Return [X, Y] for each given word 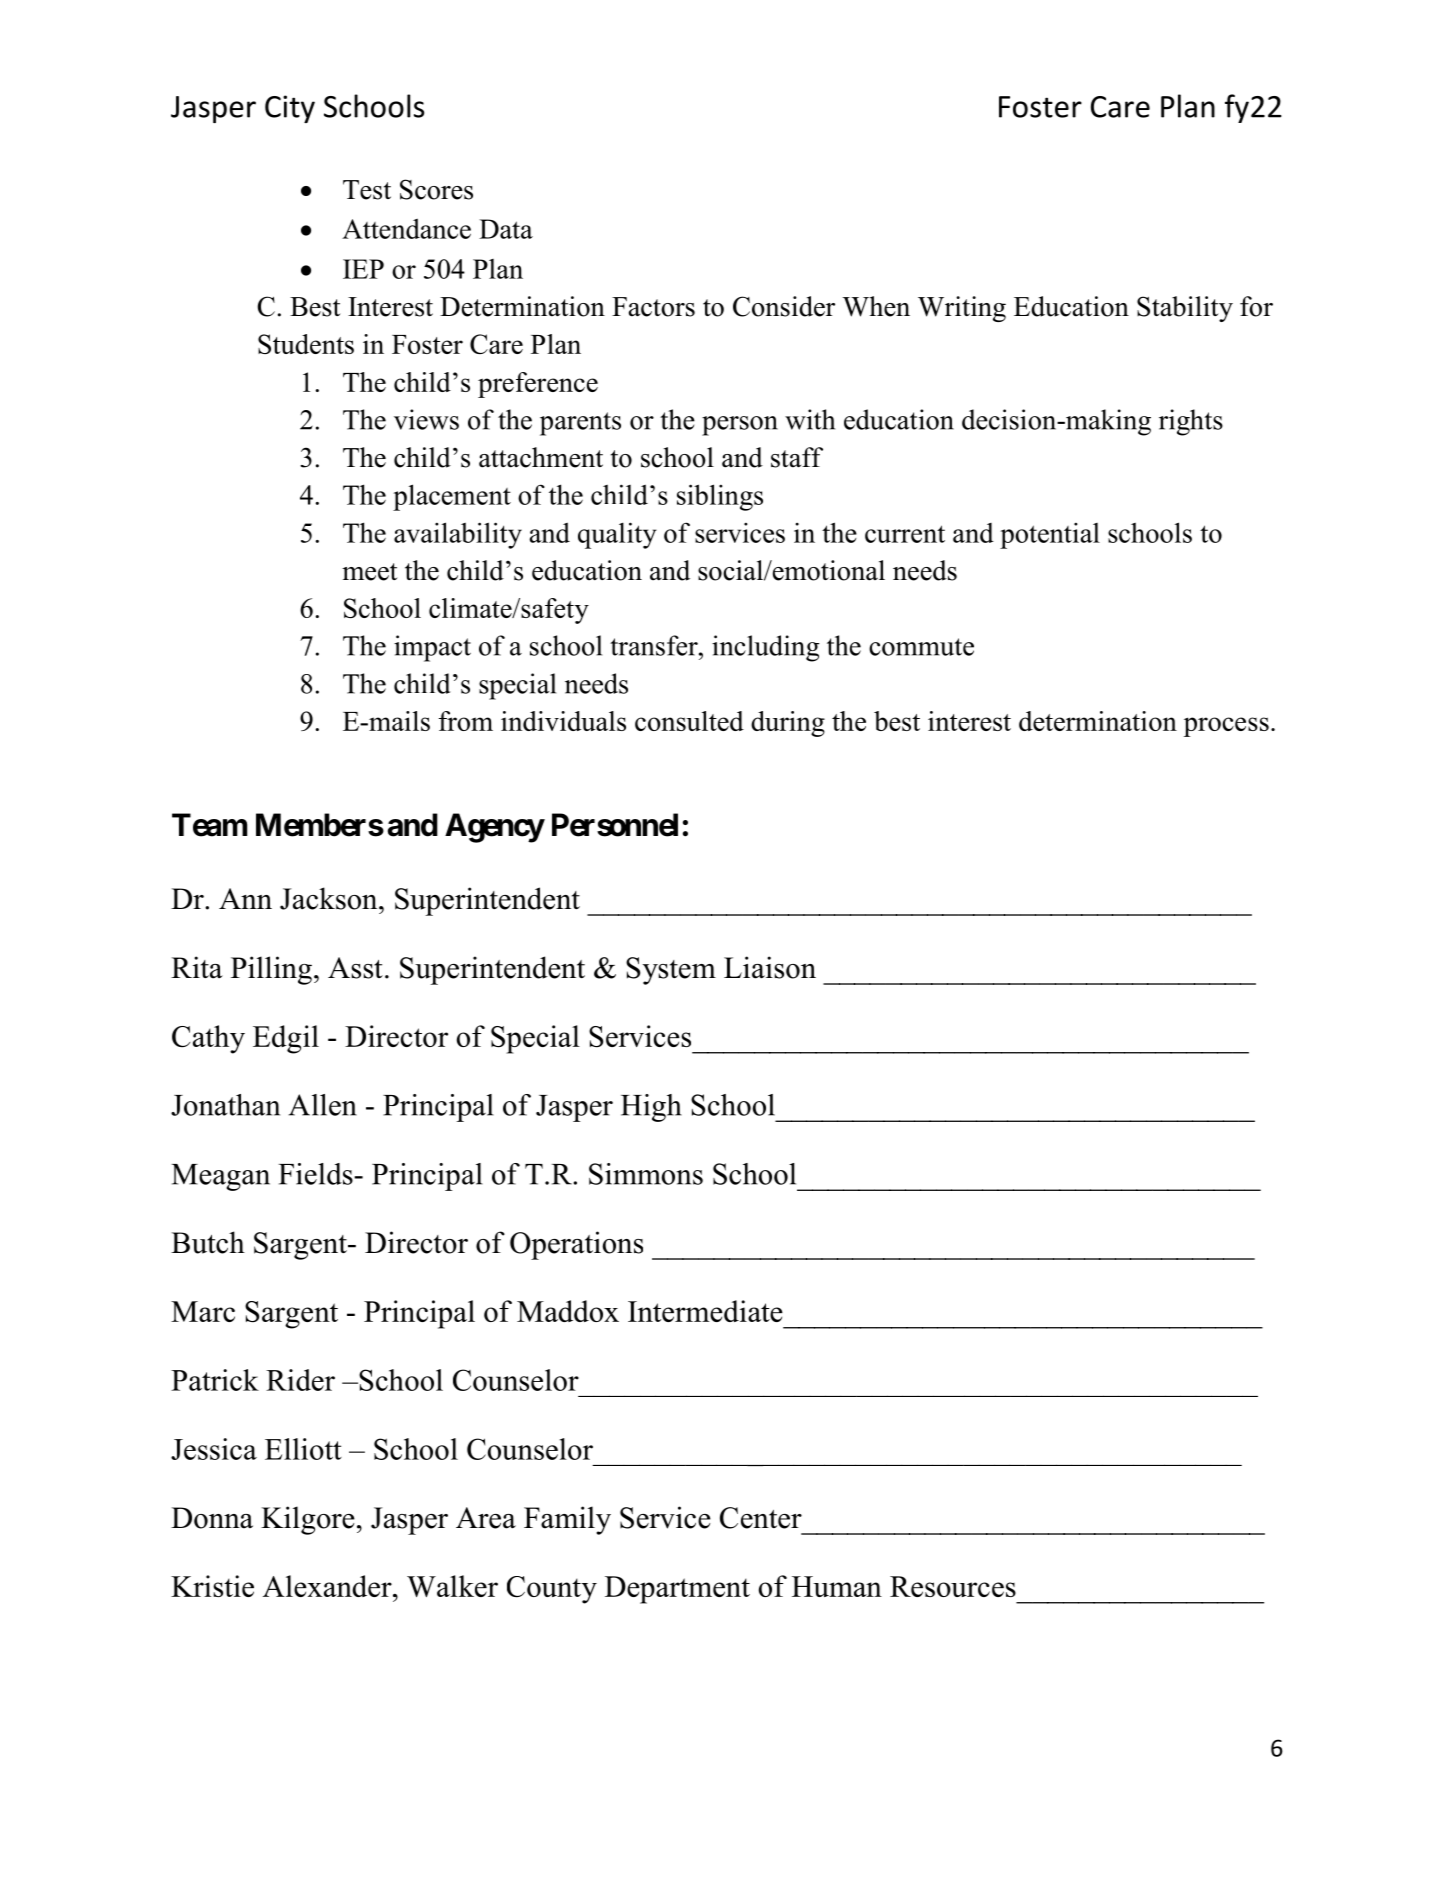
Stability [1185, 309]
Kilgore [308, 1520]
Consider [784, 306]
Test [367, 190]
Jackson [330, 898]
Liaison [770, 967]
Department [677, 1590]
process [1226, 727]
